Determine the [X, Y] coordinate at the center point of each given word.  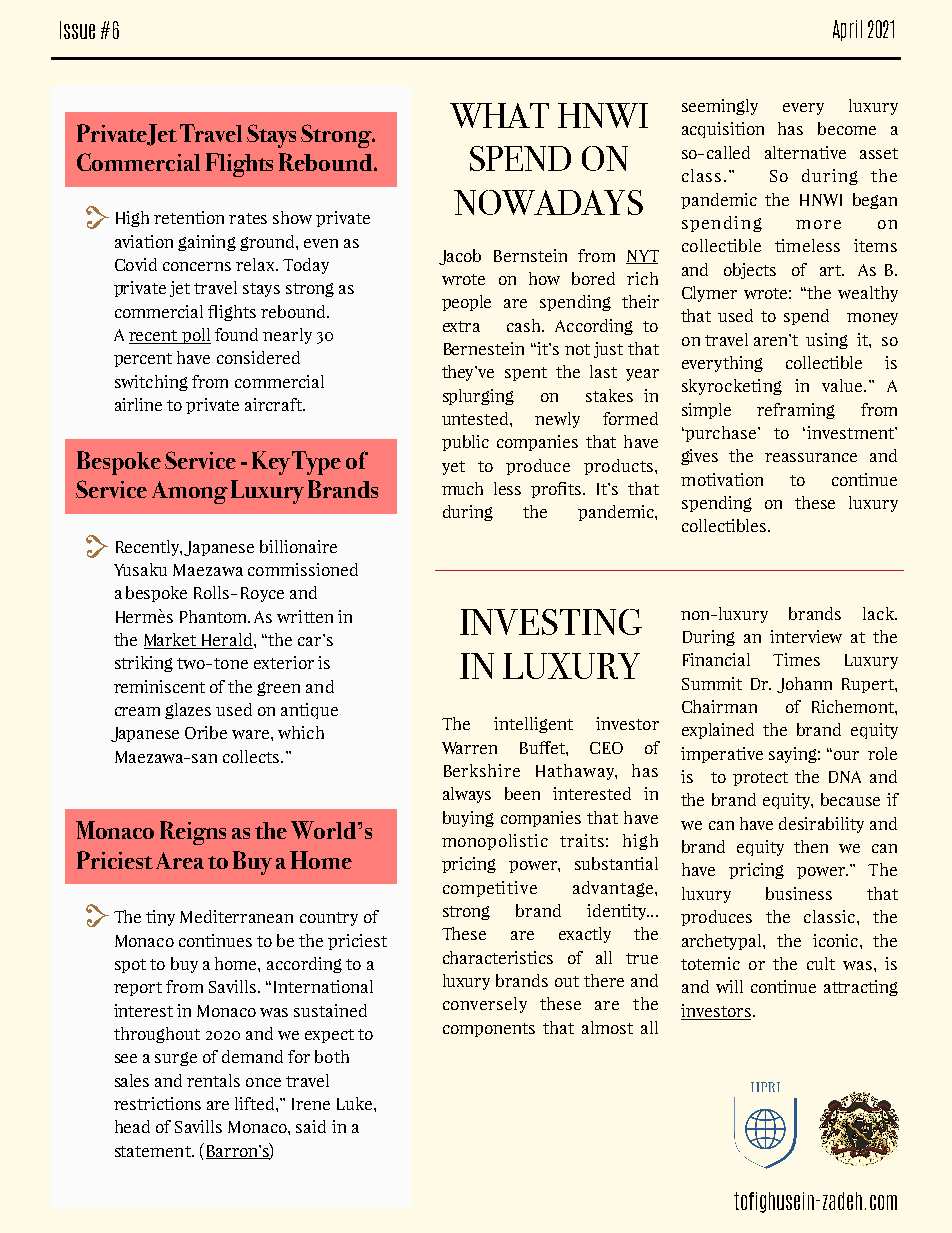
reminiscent [159, 686]
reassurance [811, 457]
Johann [804, 685]
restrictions [157, 1103]
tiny [160, 918]
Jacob [460, 257]
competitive [490, 889]
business [799, 893]
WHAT [499, 115]
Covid [136, 264]
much [462, 488]
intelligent [533, 725]
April [847, 30]
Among [190, 492]
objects [750, 271]
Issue [77, 30]
